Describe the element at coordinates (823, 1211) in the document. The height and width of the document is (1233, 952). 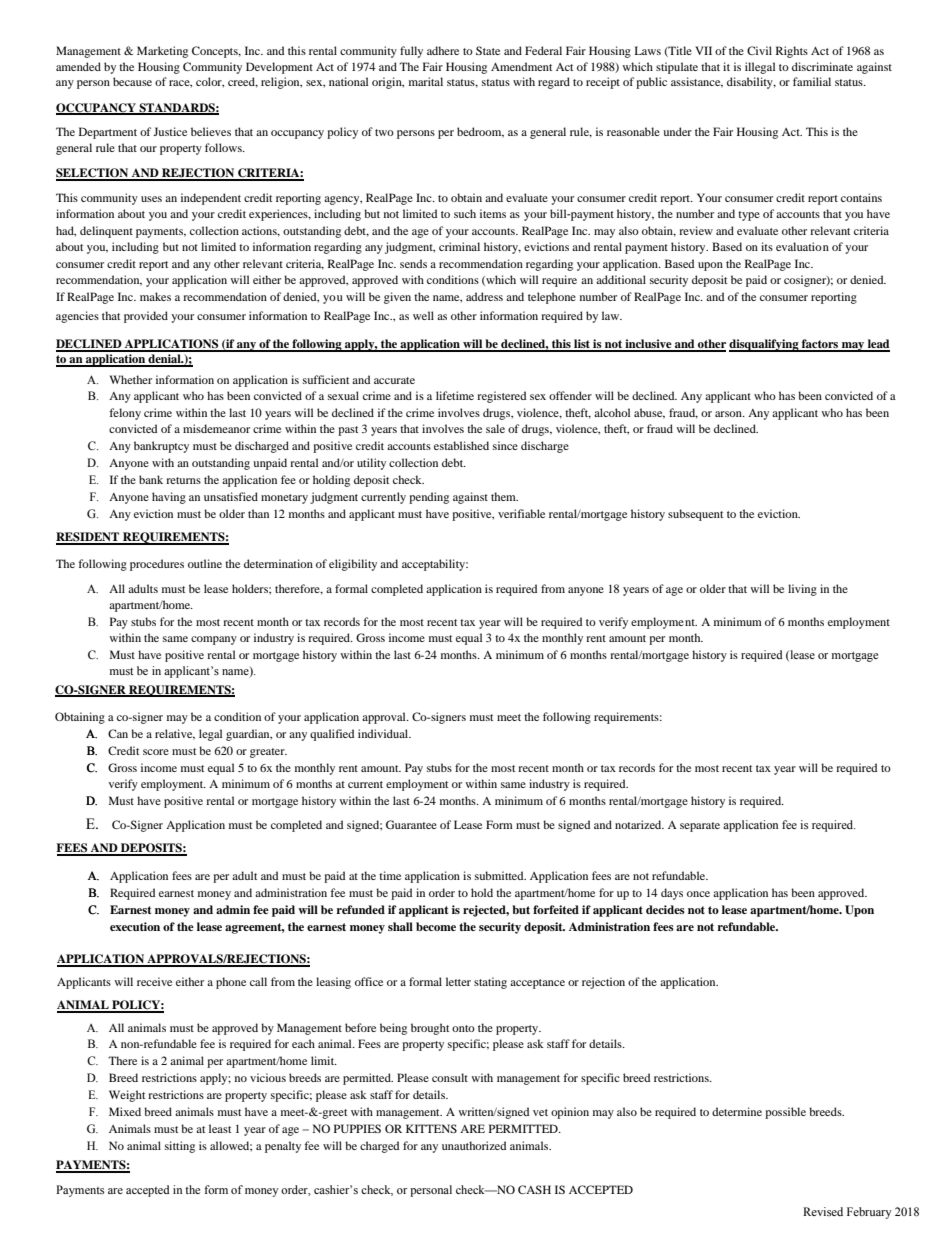
I see `Revised` at that location.
